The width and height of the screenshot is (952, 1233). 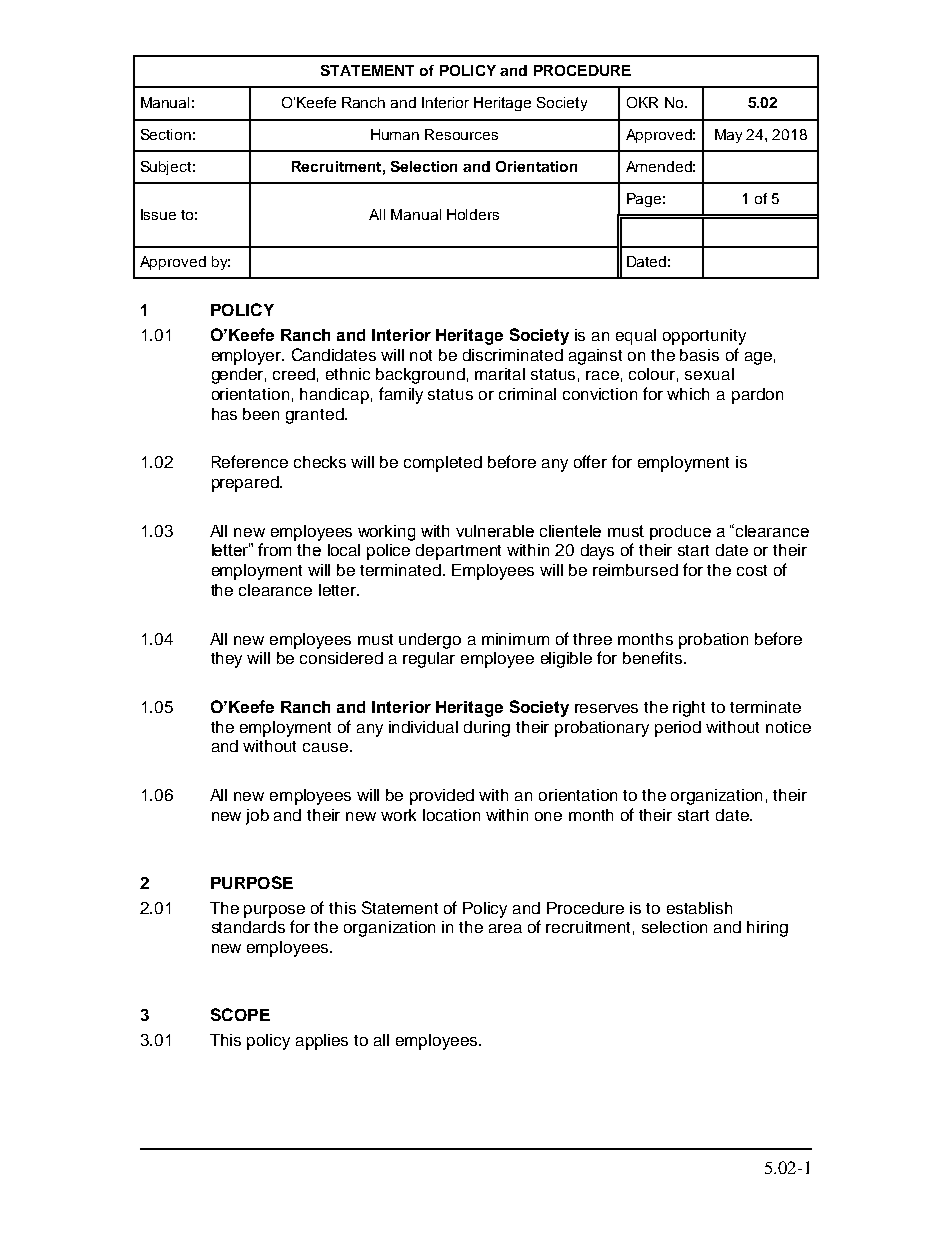 I want to click on Resources, so click(x=461, y=134).
